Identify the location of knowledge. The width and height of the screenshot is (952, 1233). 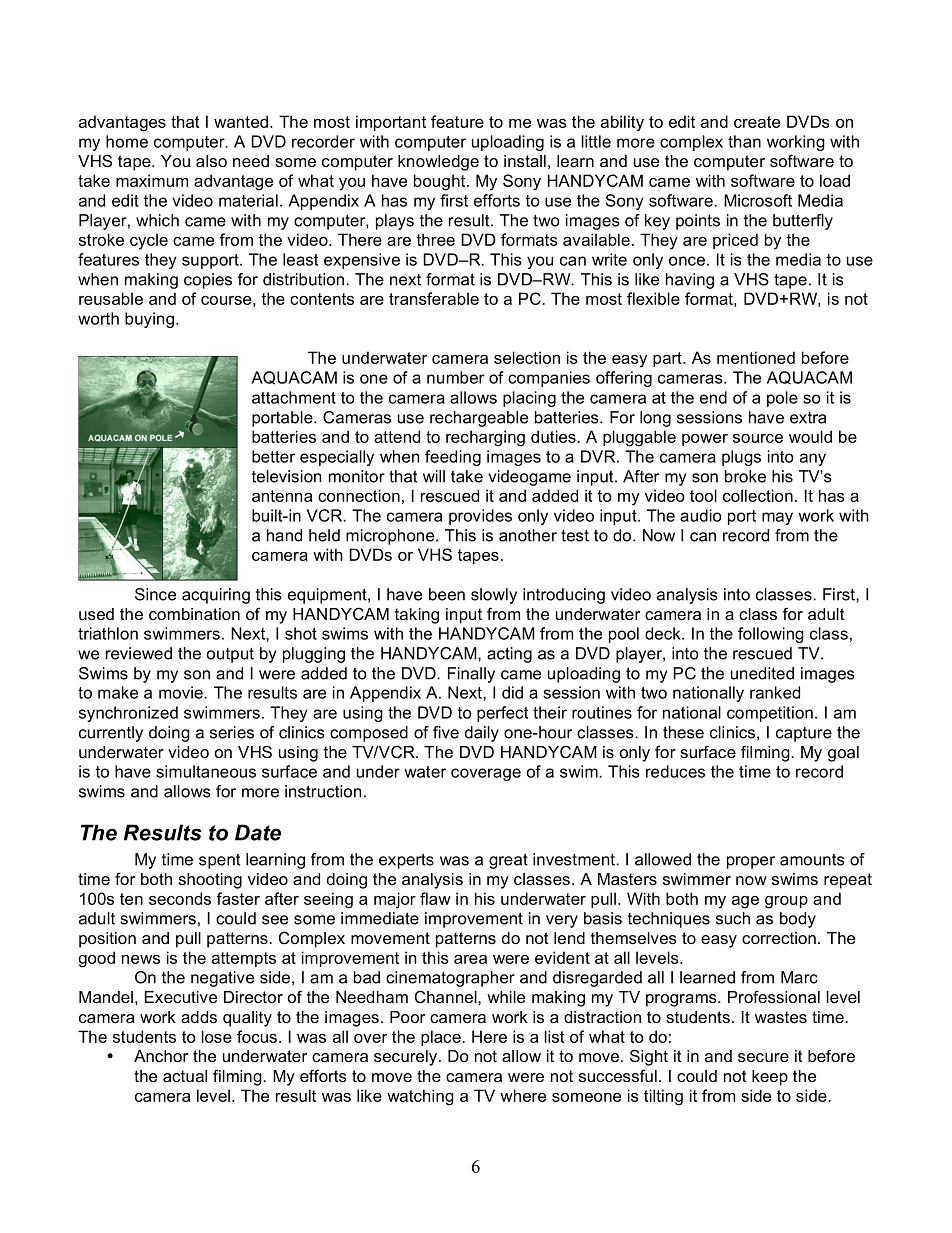
(438, 163).
